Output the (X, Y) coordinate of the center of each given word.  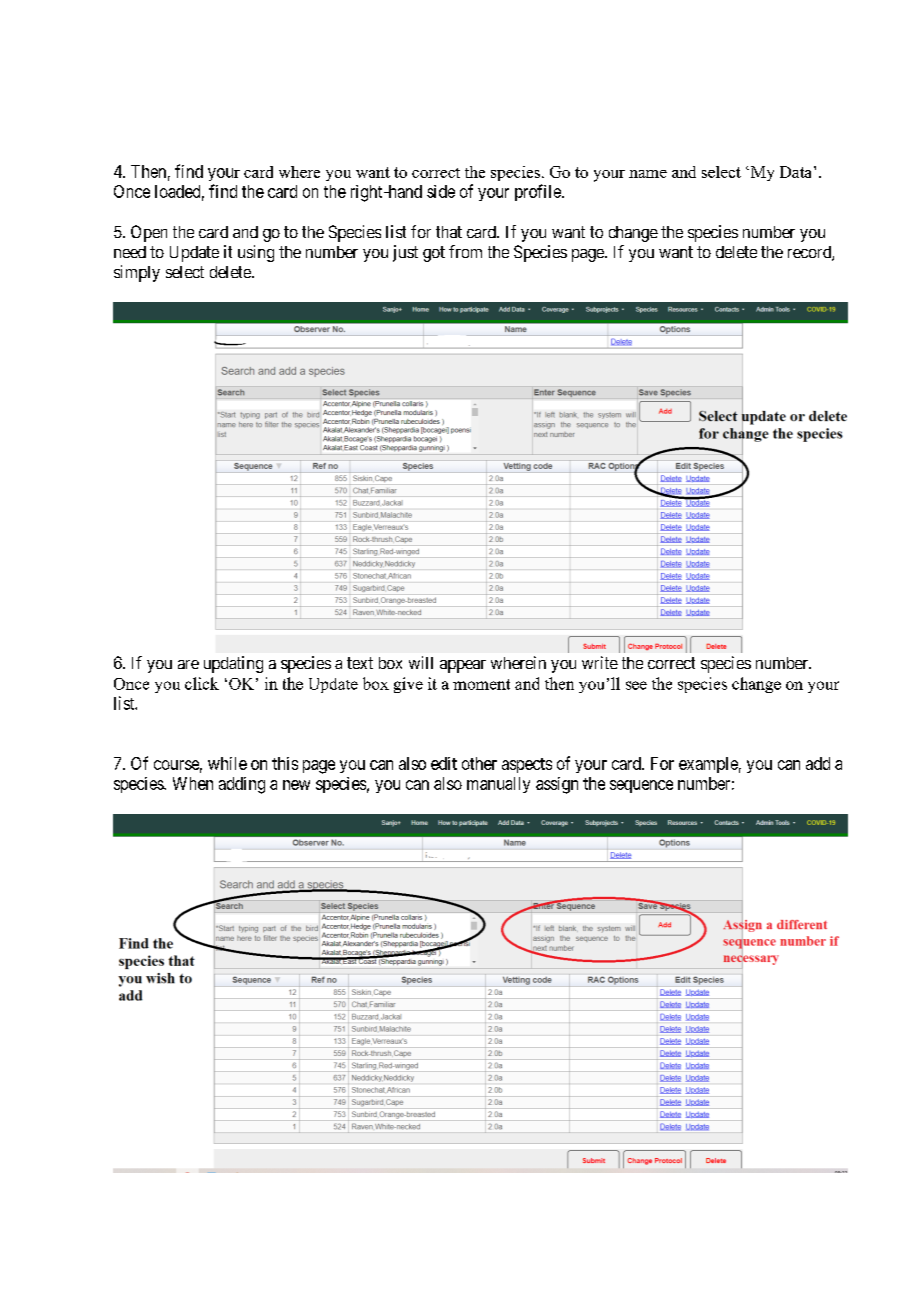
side (441, 191)
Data (797, 172)
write (600, 662)
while (227, 763)
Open (149, 233)
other (479, 763)
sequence (641, 786)
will (421, 662)
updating (233, 664)
